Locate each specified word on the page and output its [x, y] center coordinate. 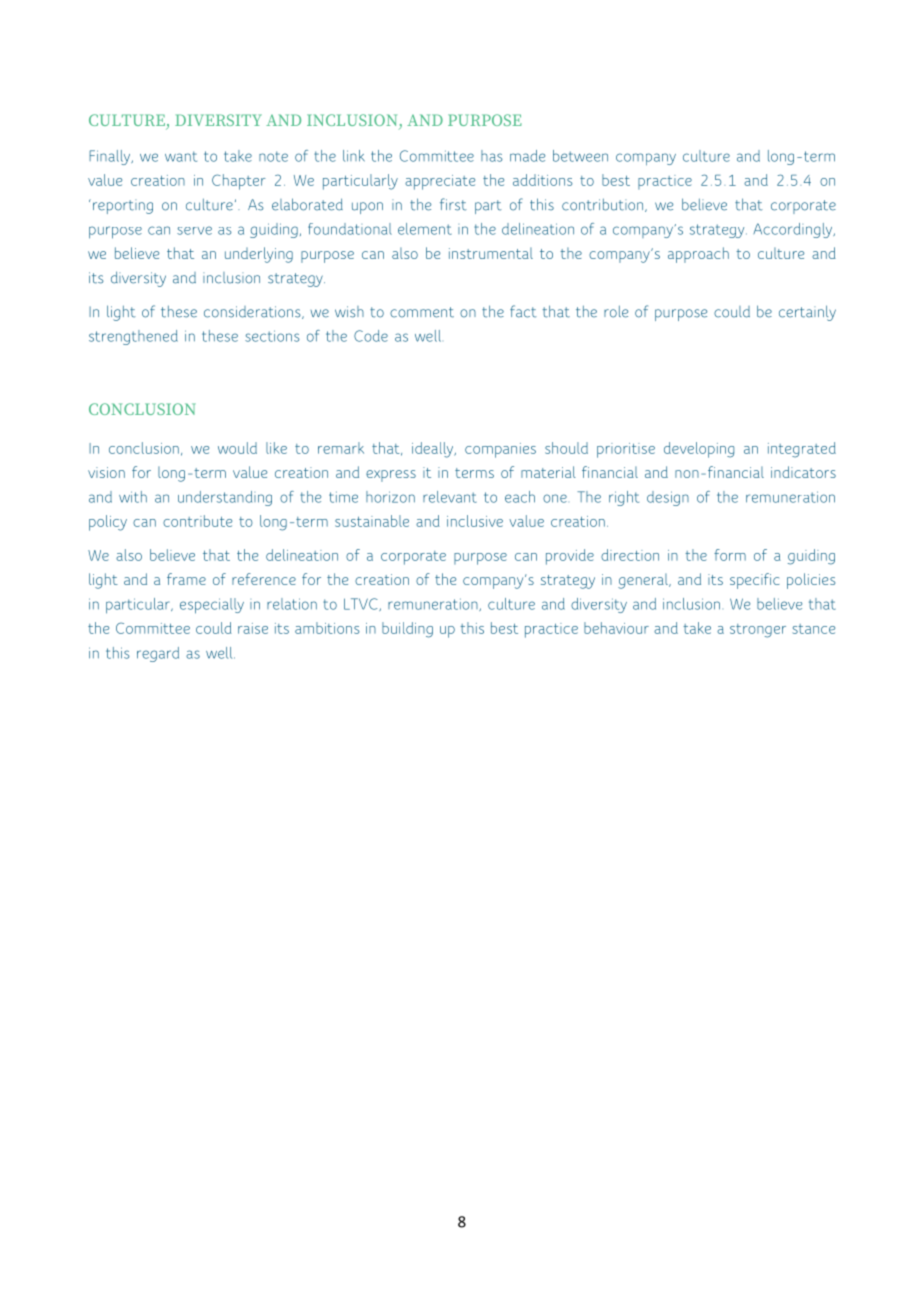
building [407, 630]
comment [422, 312]
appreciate [440, 182]
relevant [450, 497]
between [580, 156]
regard [158, 654]
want [181, 156]
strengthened [133, 337]
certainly [807, 313]
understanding [225, 498]
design [668, 498]
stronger [758, 631]
